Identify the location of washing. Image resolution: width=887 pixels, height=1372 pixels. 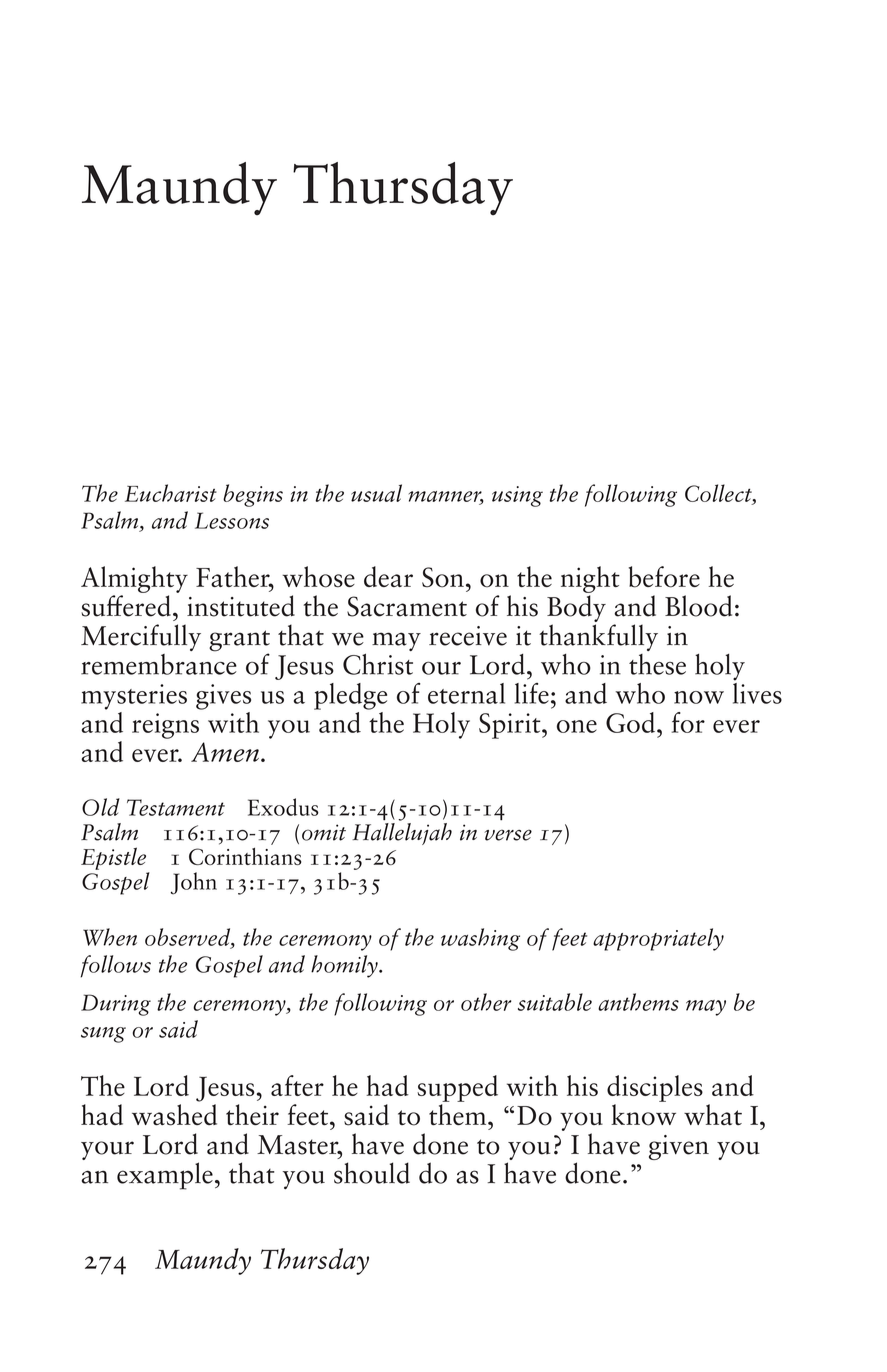
(480, 939).
